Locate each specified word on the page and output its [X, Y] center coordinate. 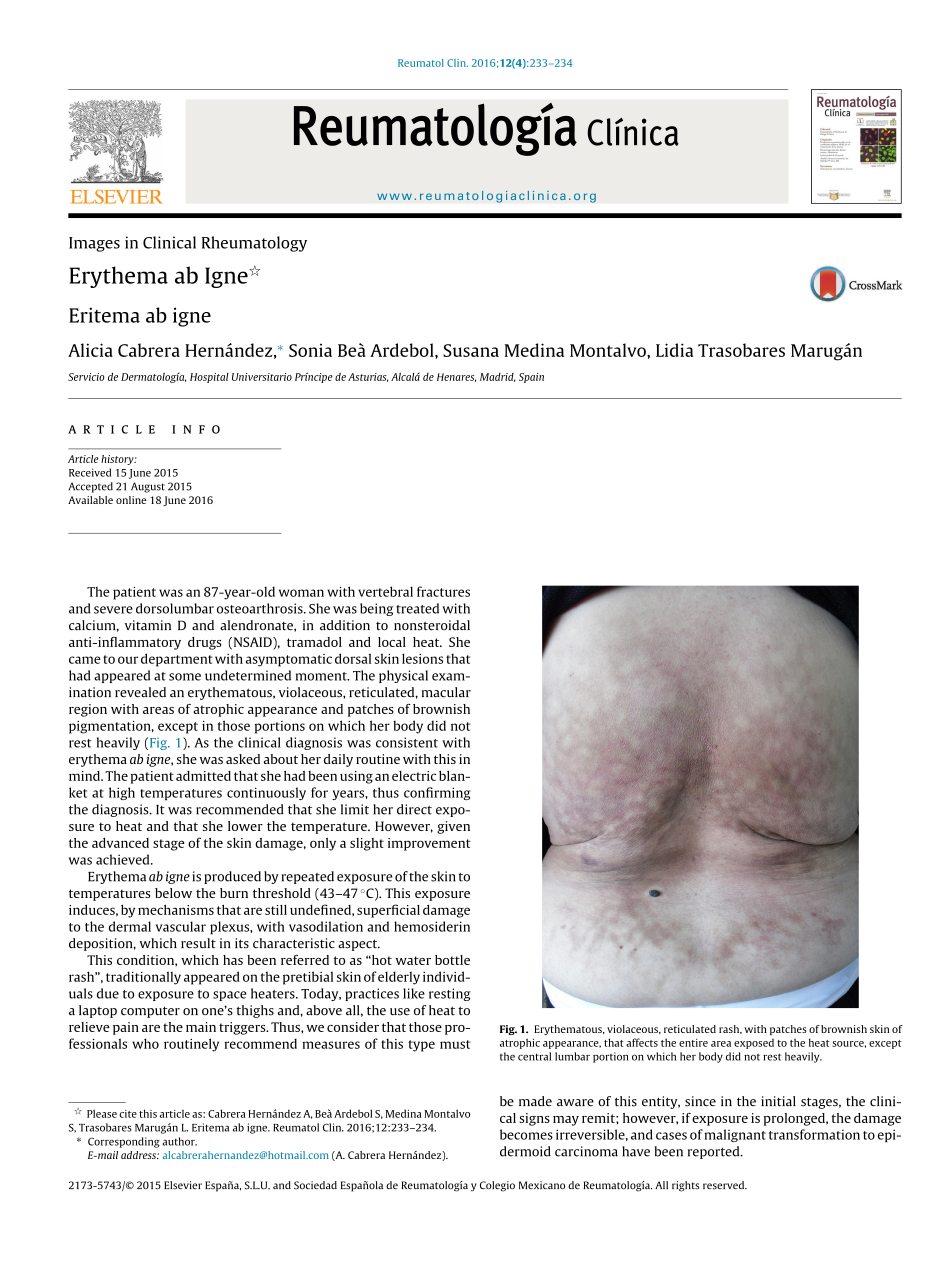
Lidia [674, 350]
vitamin [148, 625]
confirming [437, 793]
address [139, 1155]
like [414, 993]
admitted [203, 776]
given [453, 827]
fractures [443, 591]
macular [446, 692]
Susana [471, 350]
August [148, 487]
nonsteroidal [432, 625]
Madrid [498, 377]
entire [693, 1043]
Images [94, 244]
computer [150, 1012]
